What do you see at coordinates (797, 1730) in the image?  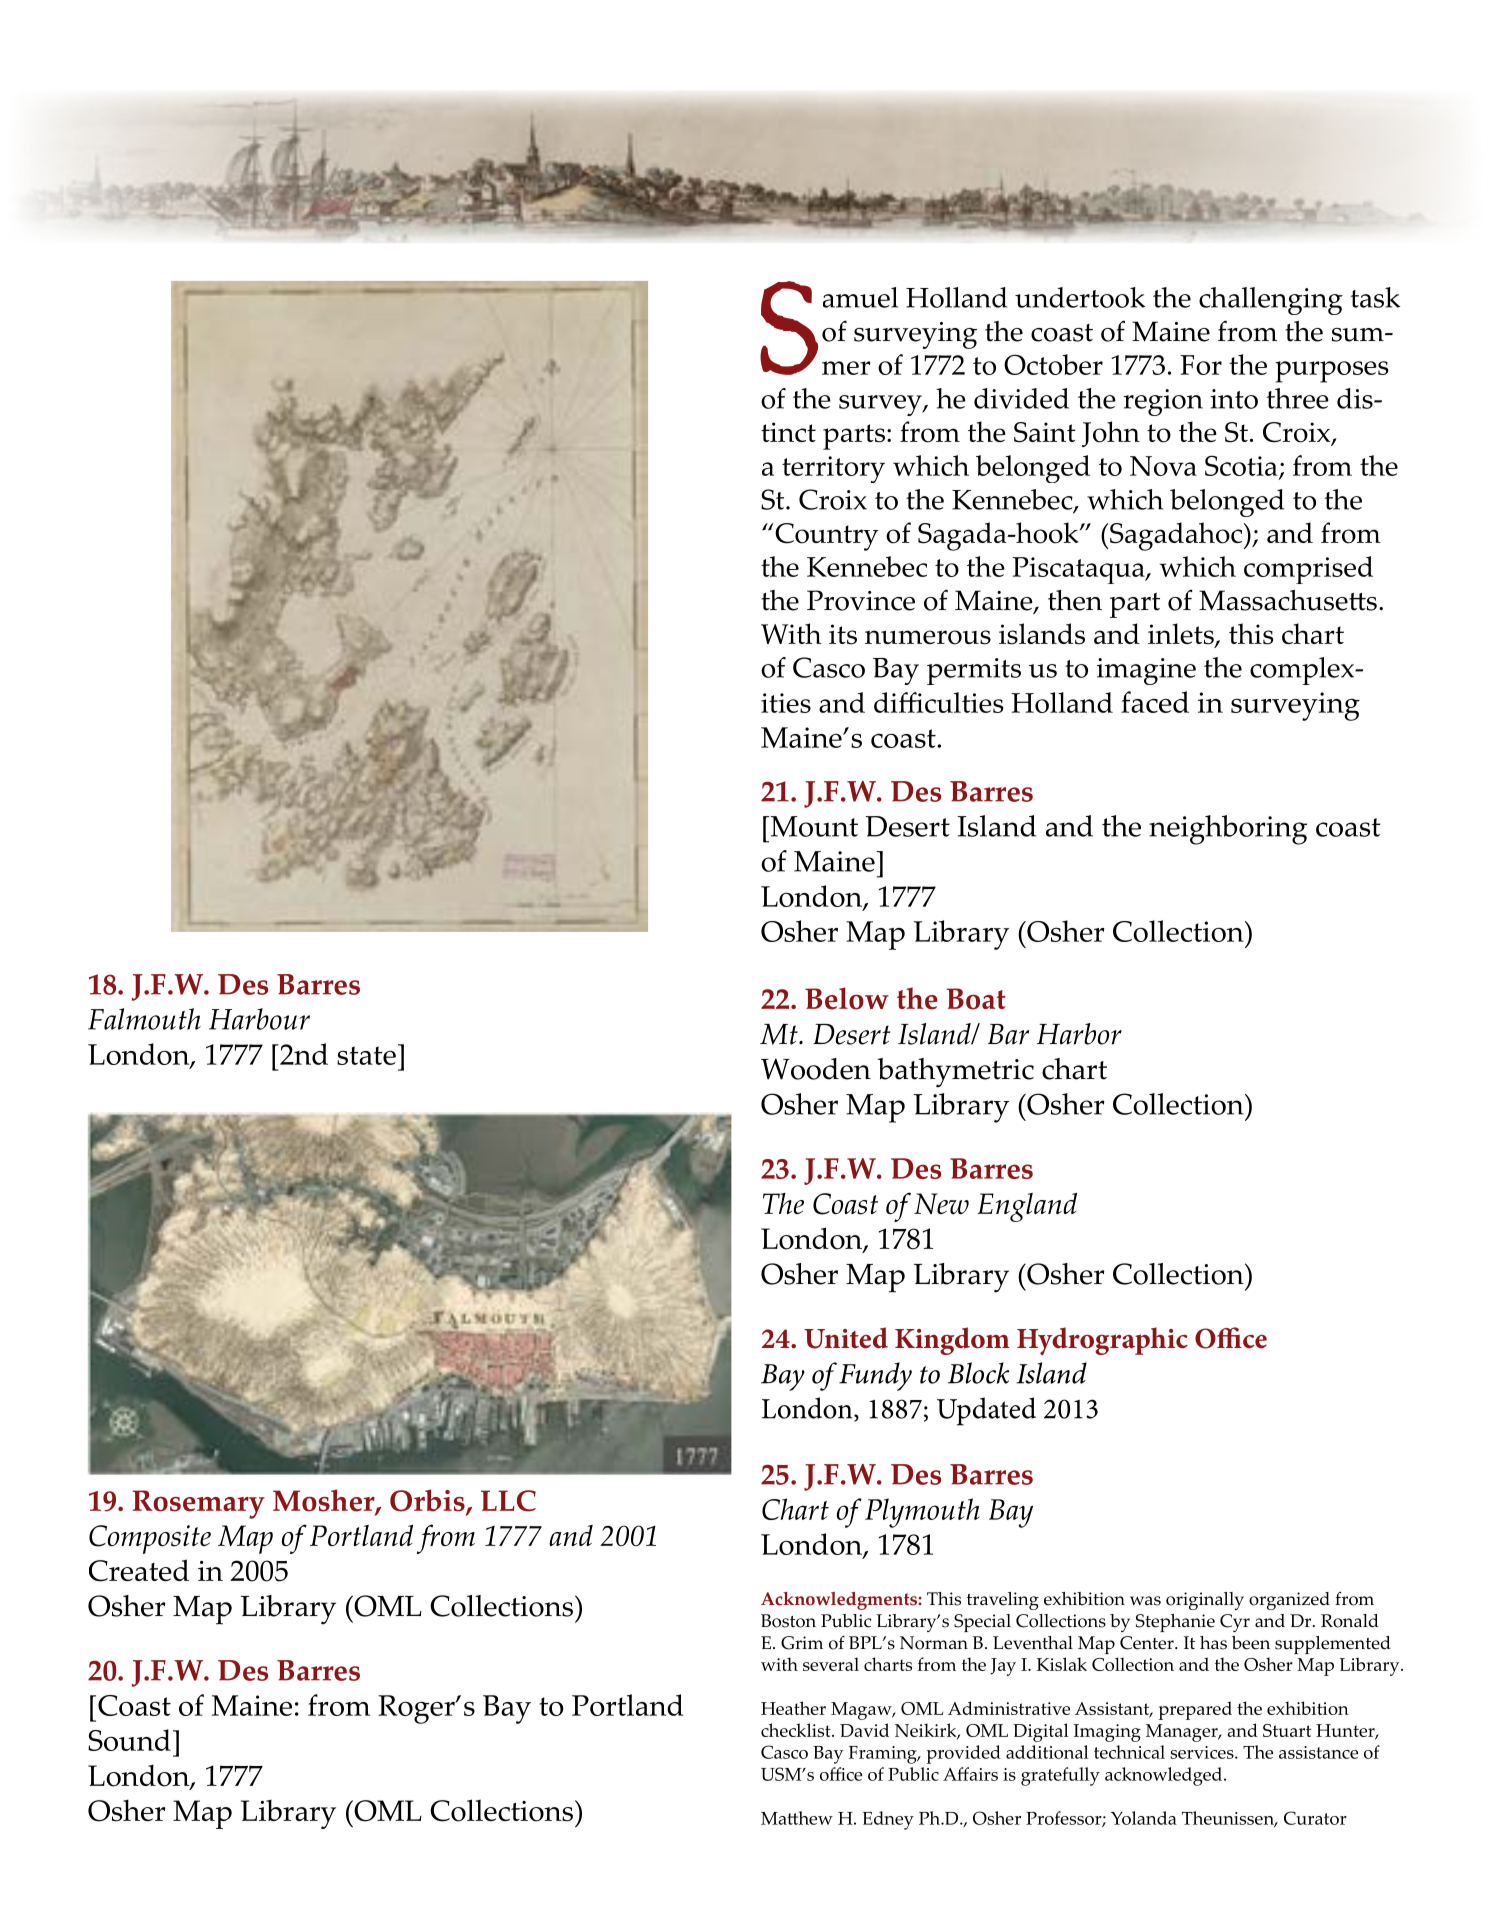 I see `checklist` at bounding box center [797, 1730].
